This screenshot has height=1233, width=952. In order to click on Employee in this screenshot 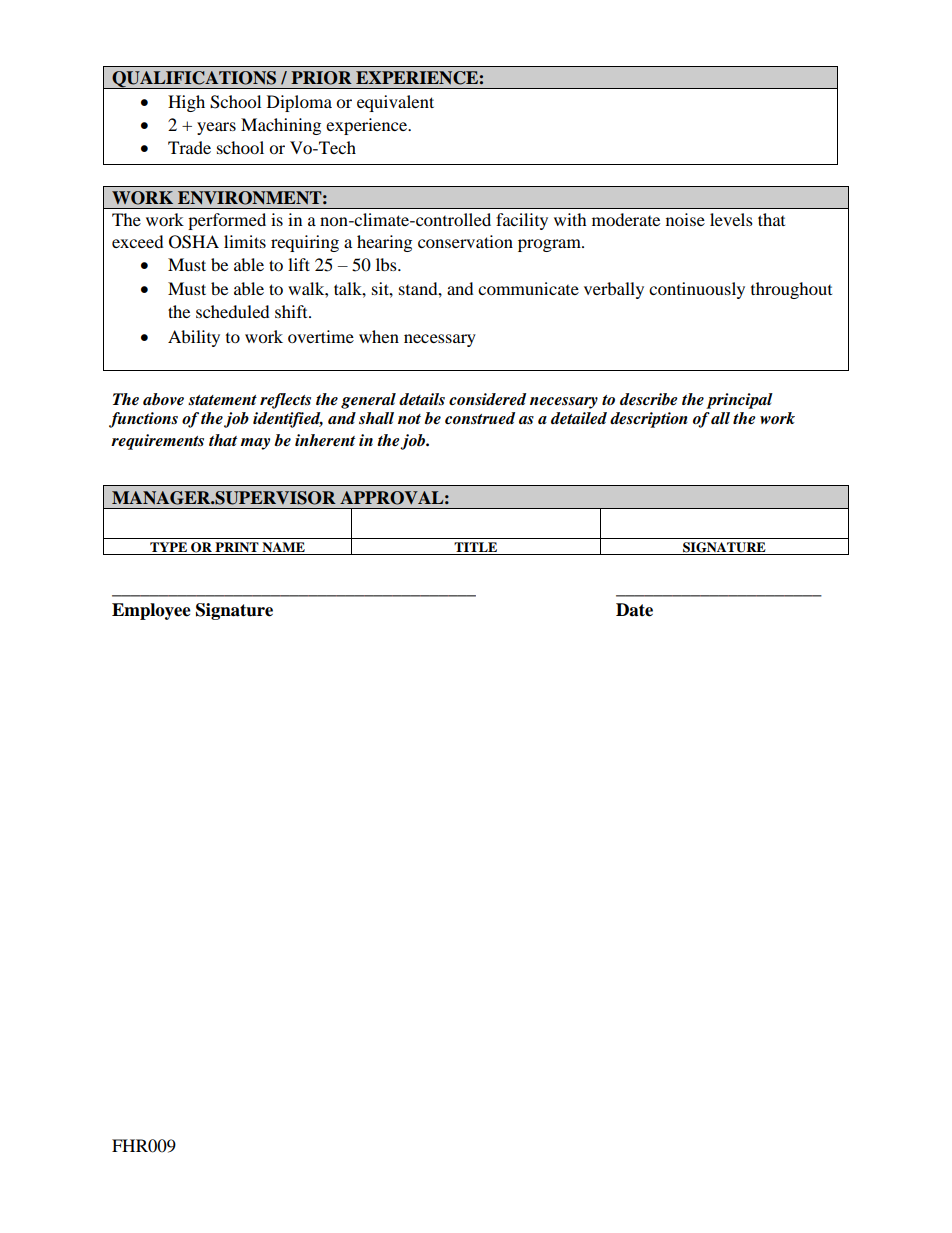, I will do `click(151, 611)`.
